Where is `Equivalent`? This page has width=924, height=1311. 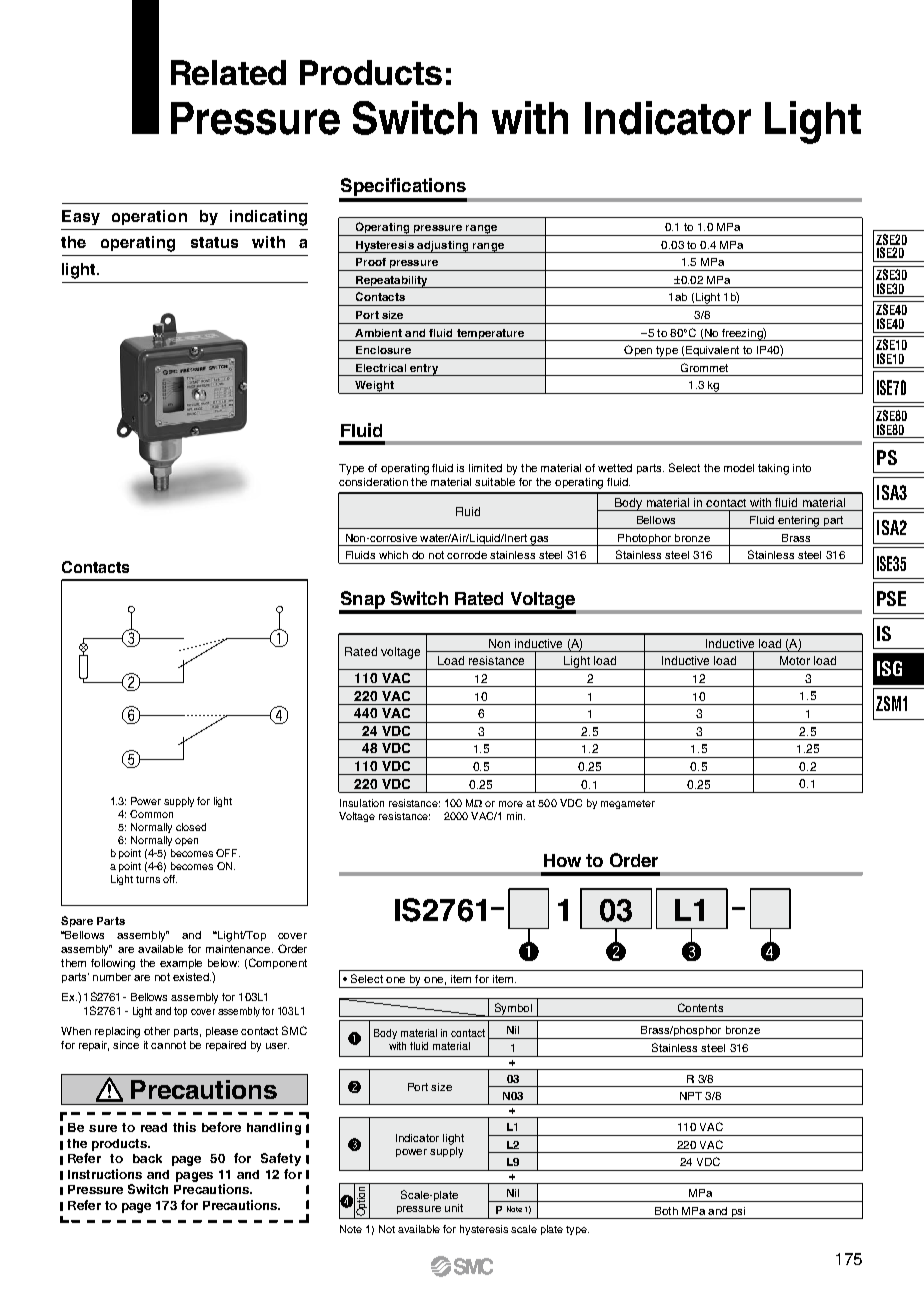 Equivalent is located at coordinates (713, 352).
